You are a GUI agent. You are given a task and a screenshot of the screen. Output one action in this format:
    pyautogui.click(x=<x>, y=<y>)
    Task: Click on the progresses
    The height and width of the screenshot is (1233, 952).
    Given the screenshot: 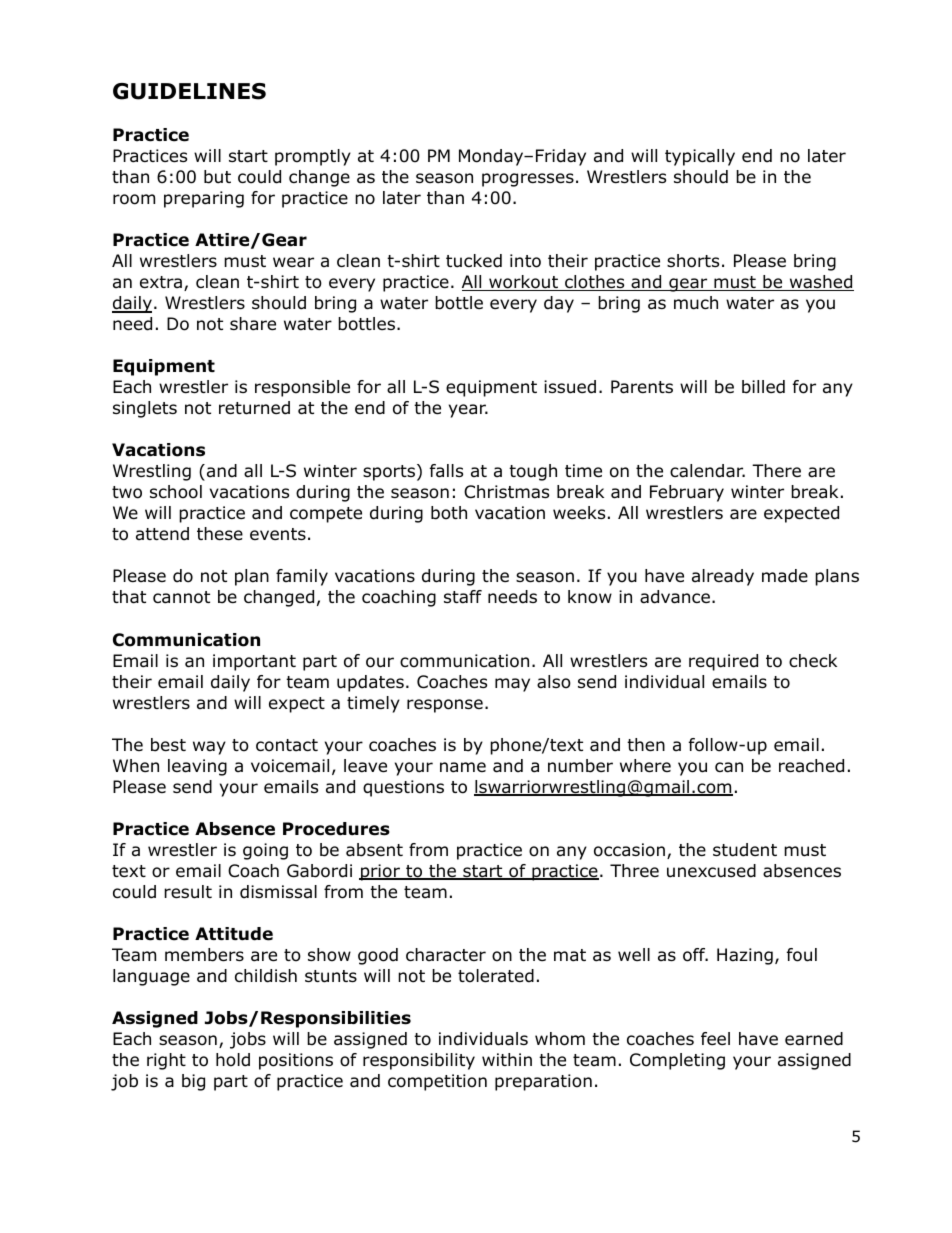 What is the action you would take?
    pyautogui.click(x=528, y=180)
